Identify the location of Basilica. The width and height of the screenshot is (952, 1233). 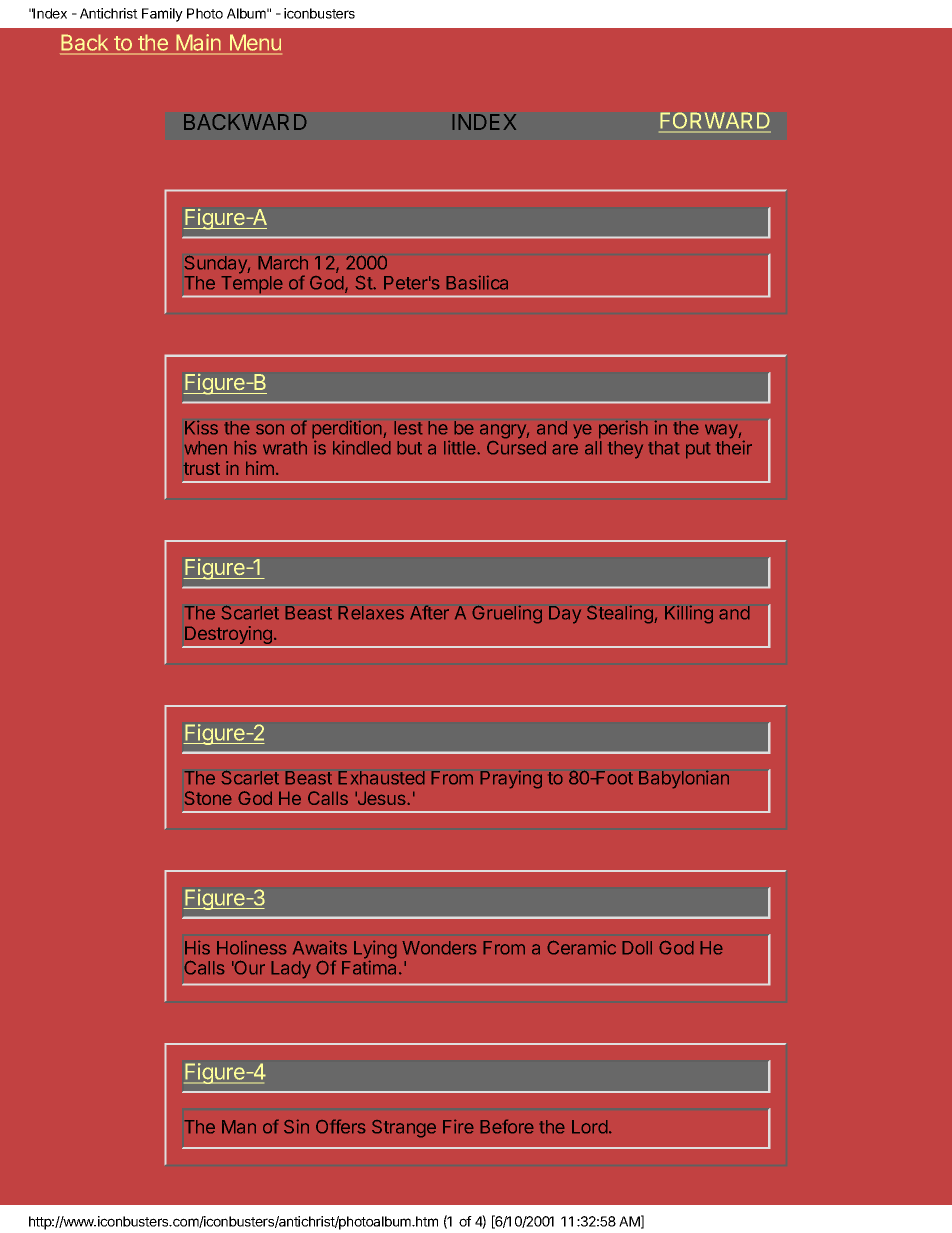
(477, 282).
